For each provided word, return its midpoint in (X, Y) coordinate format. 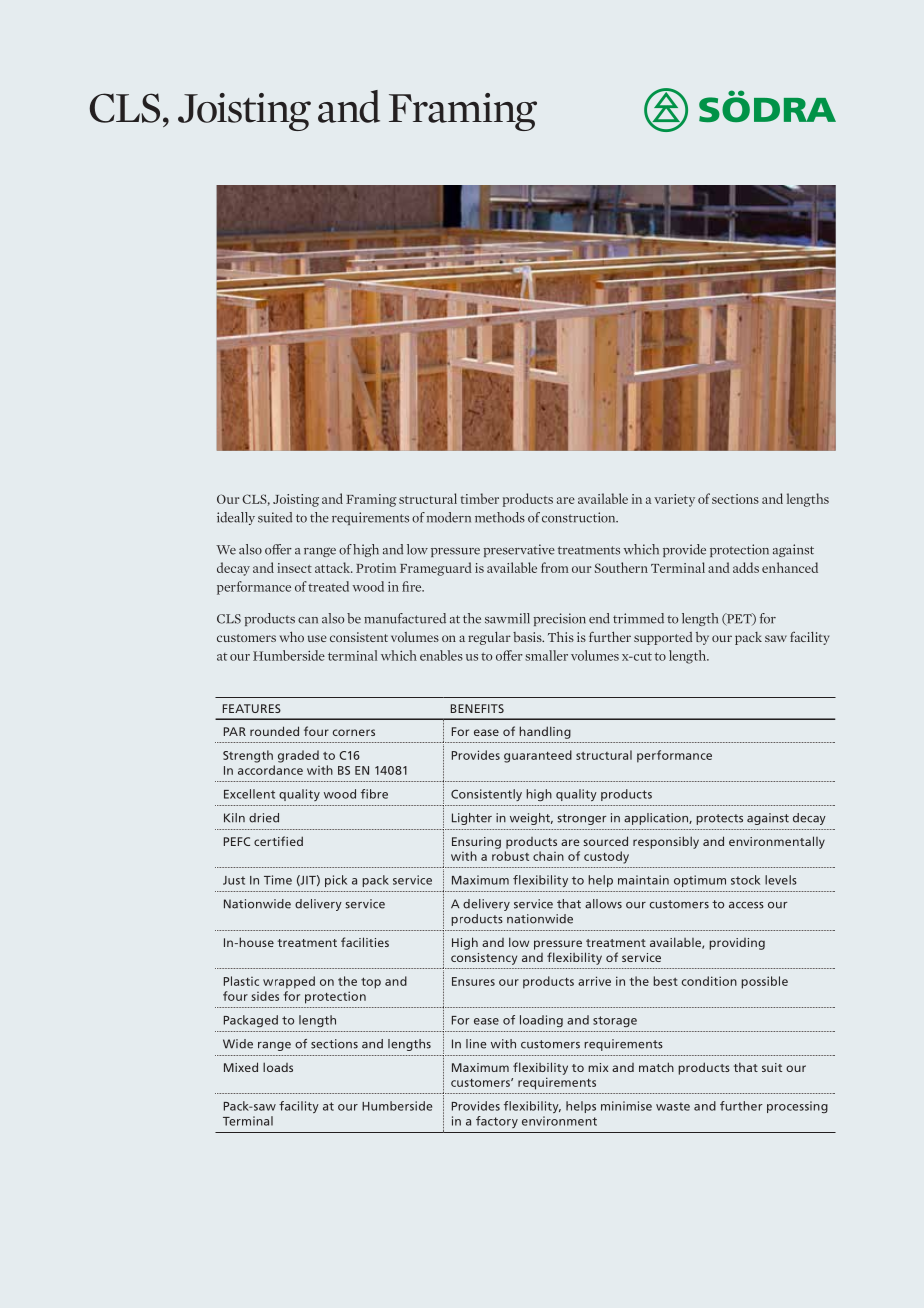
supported (663, 638)
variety (674, 500)
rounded (274, 731)
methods (500, 517)
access (746, 905)
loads (278, 1067)
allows (603, 904)
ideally (236, 518)
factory (497, 1122)
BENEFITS (477, 708)
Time (278, 880)
